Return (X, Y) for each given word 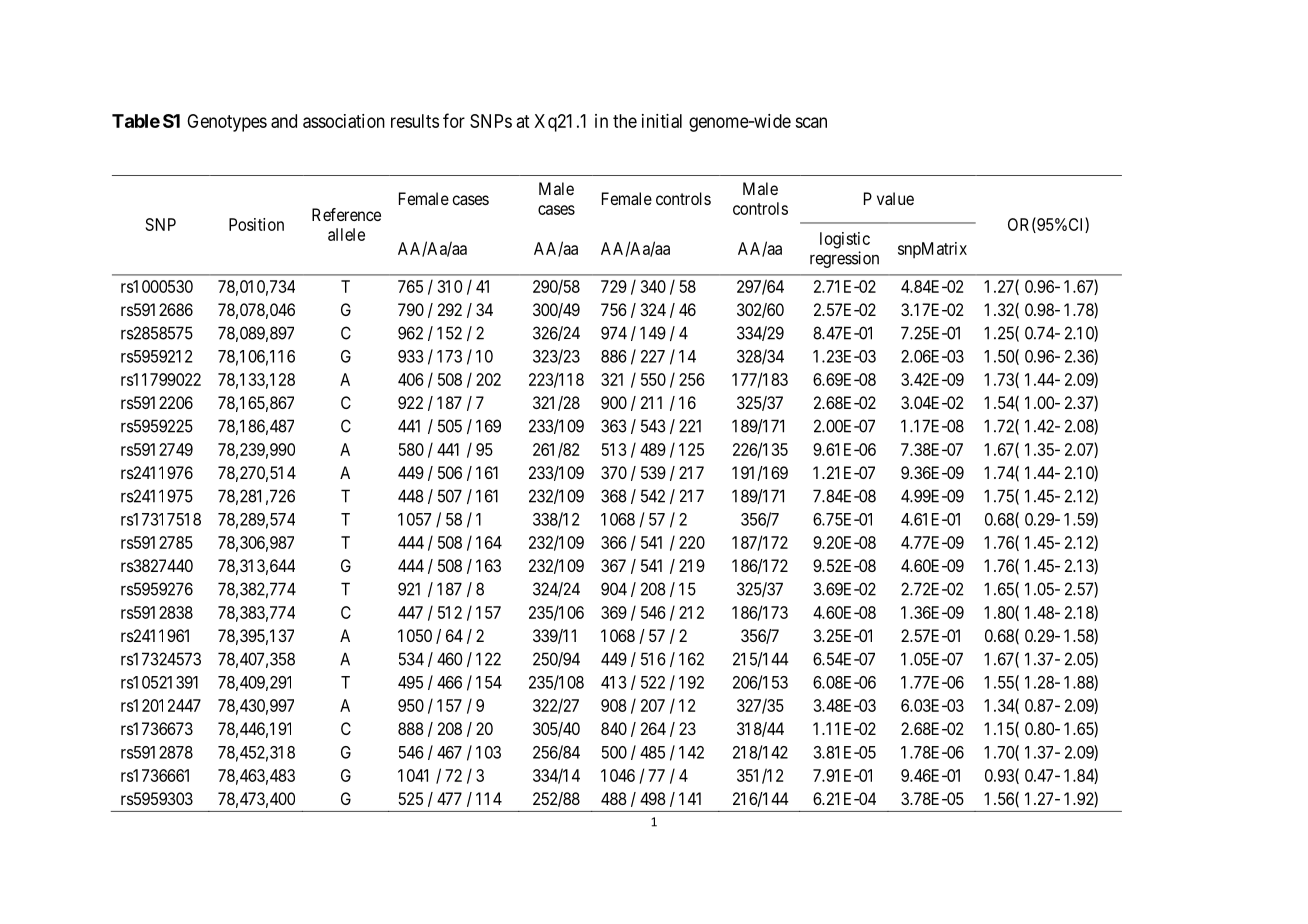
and (284, 121)
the (625, 121)
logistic (845, 240)
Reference (346, 214)
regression (844, 259)
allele (346, 234)
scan (811, 122)
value (895, 198)
